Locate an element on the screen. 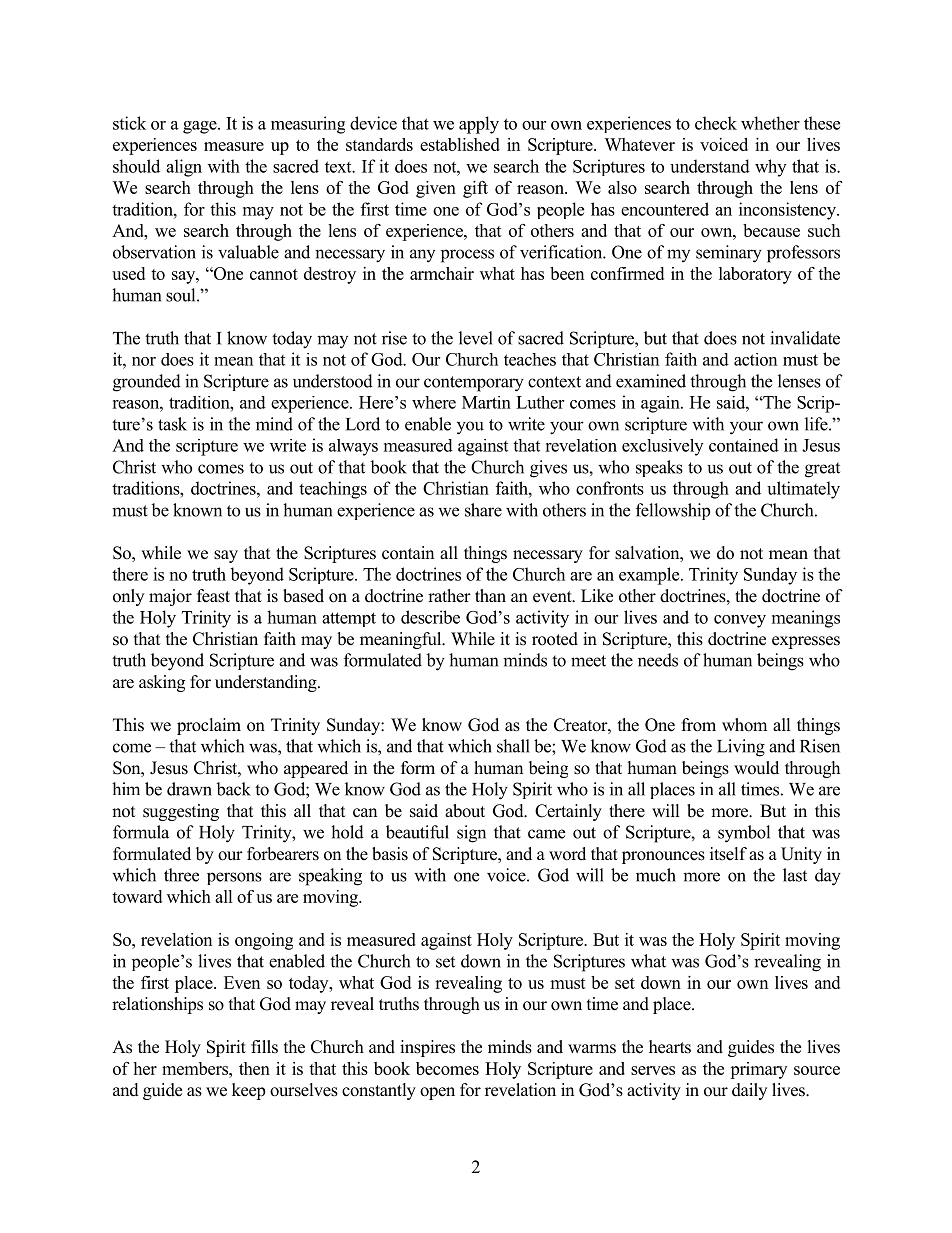 This screenshot has width=952, height=1233. drawn is located at coordinates (189, 789).
